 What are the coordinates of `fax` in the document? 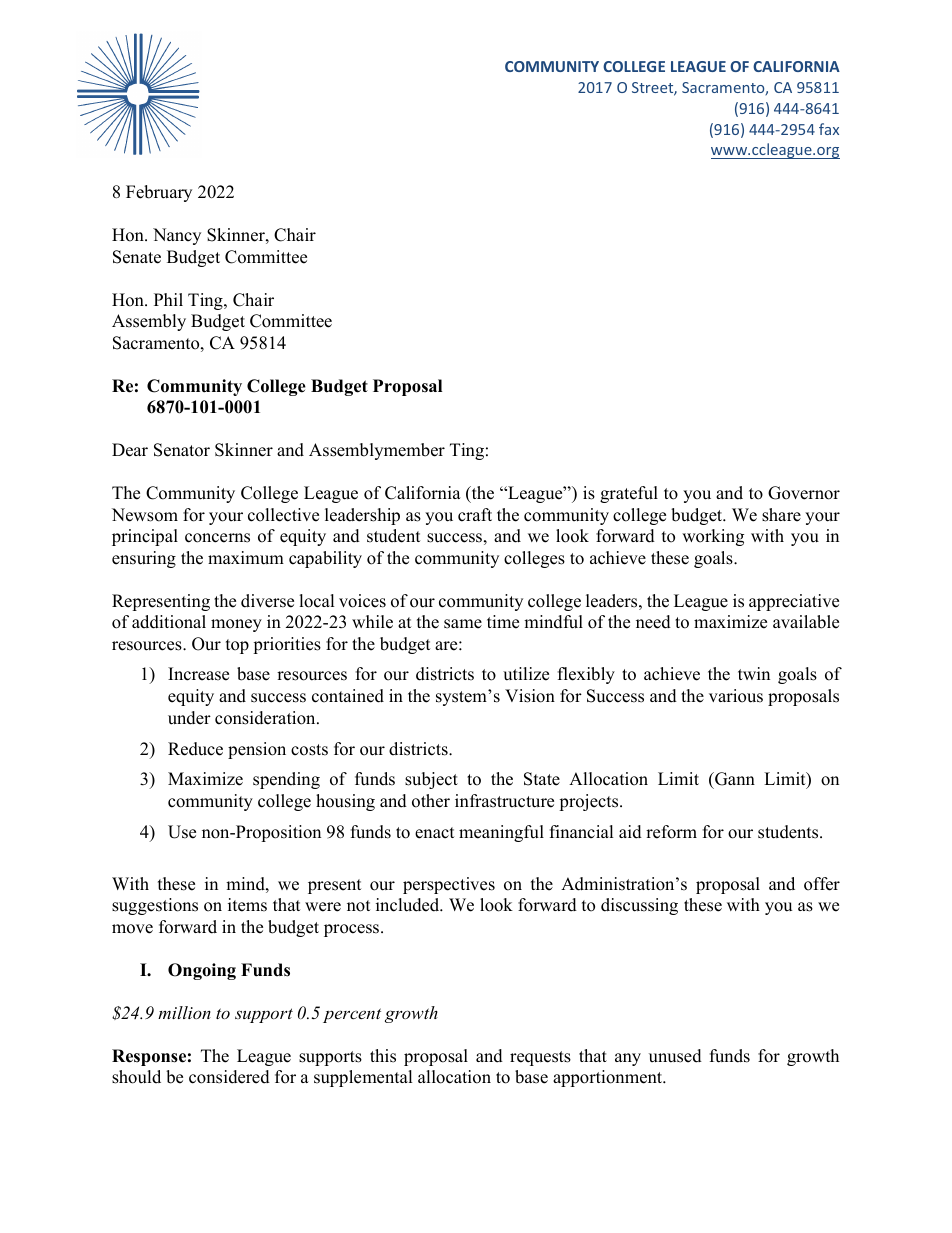 It's located at (829, 129).
